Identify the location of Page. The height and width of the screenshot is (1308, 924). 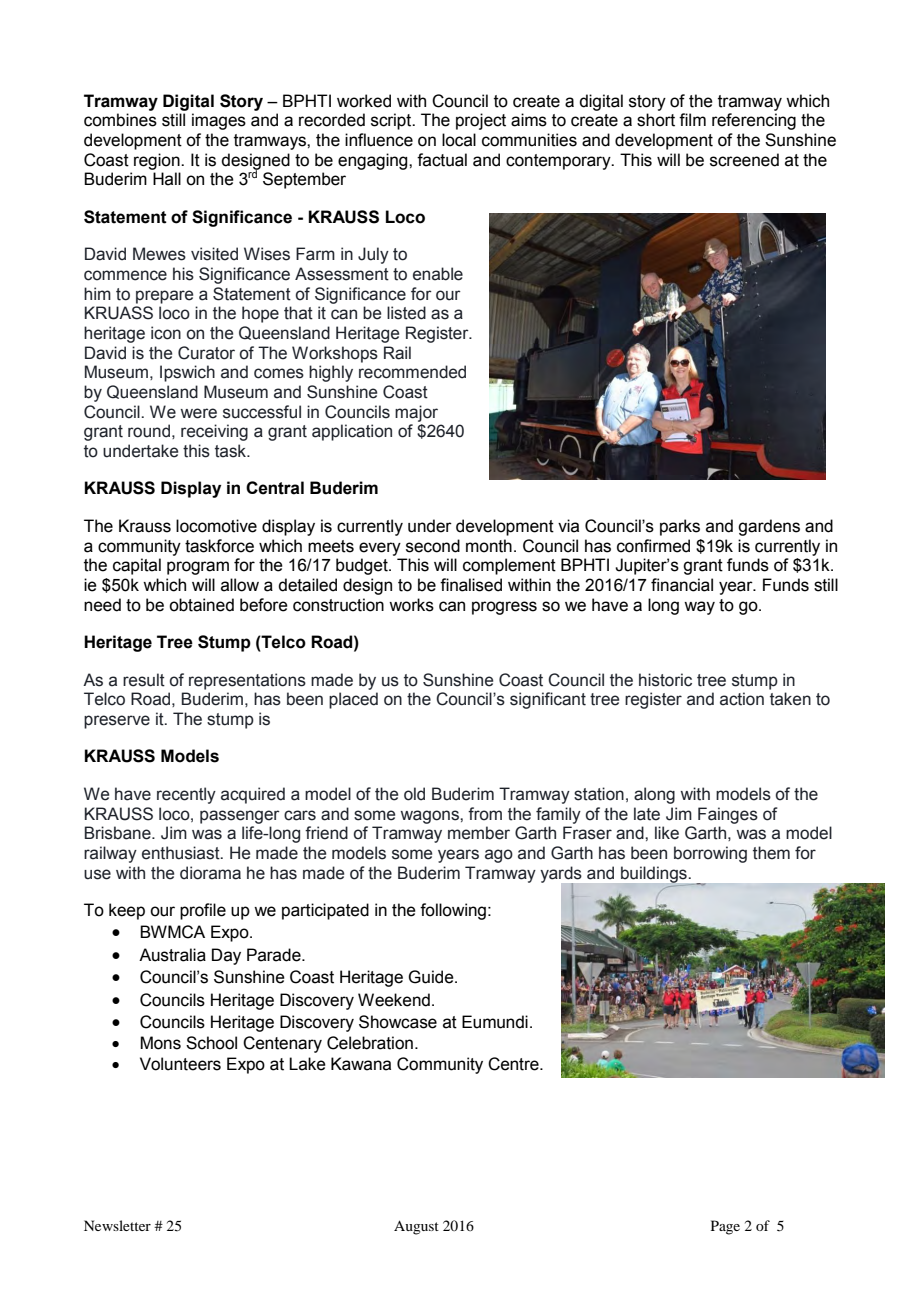
(725, 1227).
